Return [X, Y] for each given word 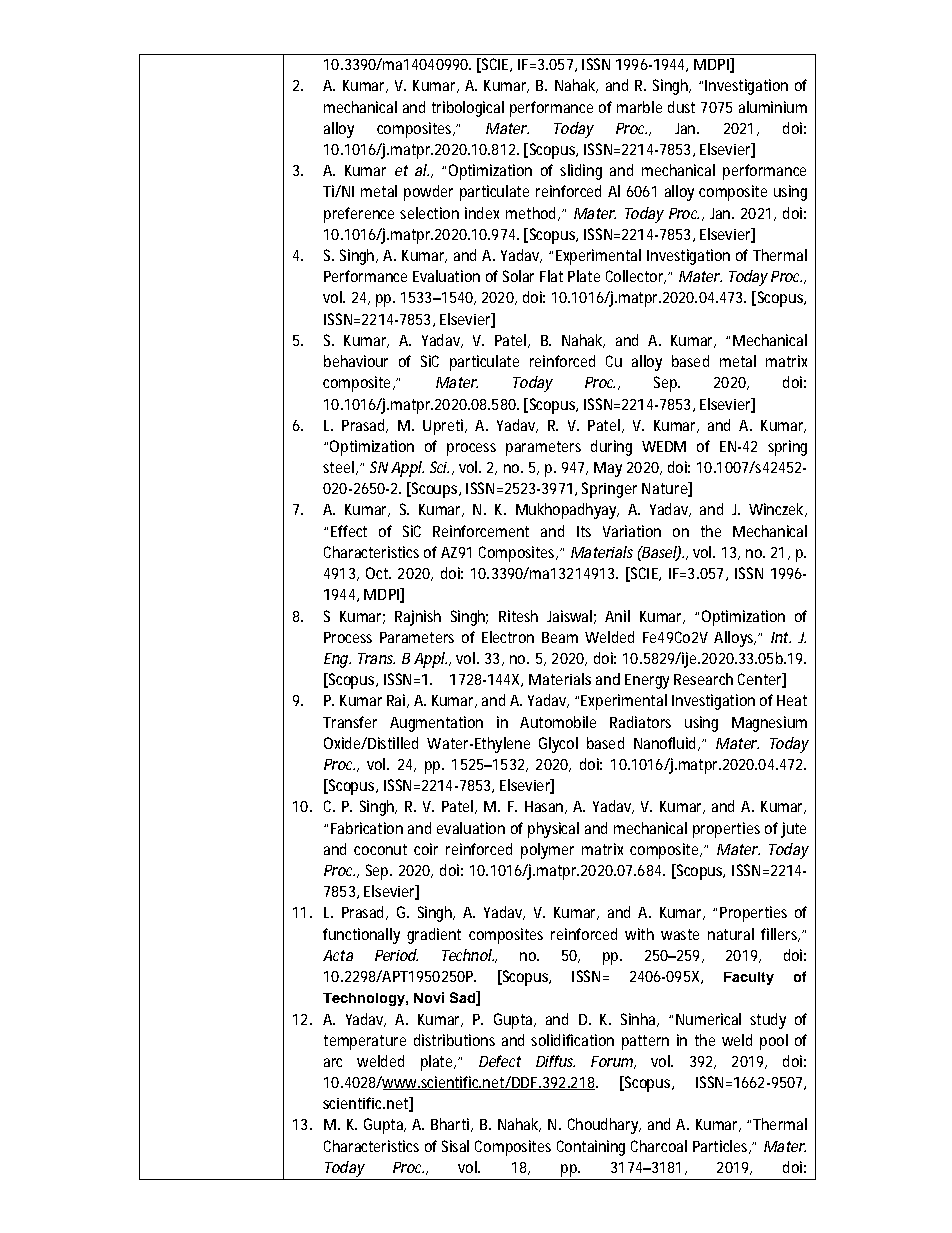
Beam [560, 637]
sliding [581, 172]
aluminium [773, 107]
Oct [378, 573]
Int [781, 637]
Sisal [455, 1146]
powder [428, 193]
